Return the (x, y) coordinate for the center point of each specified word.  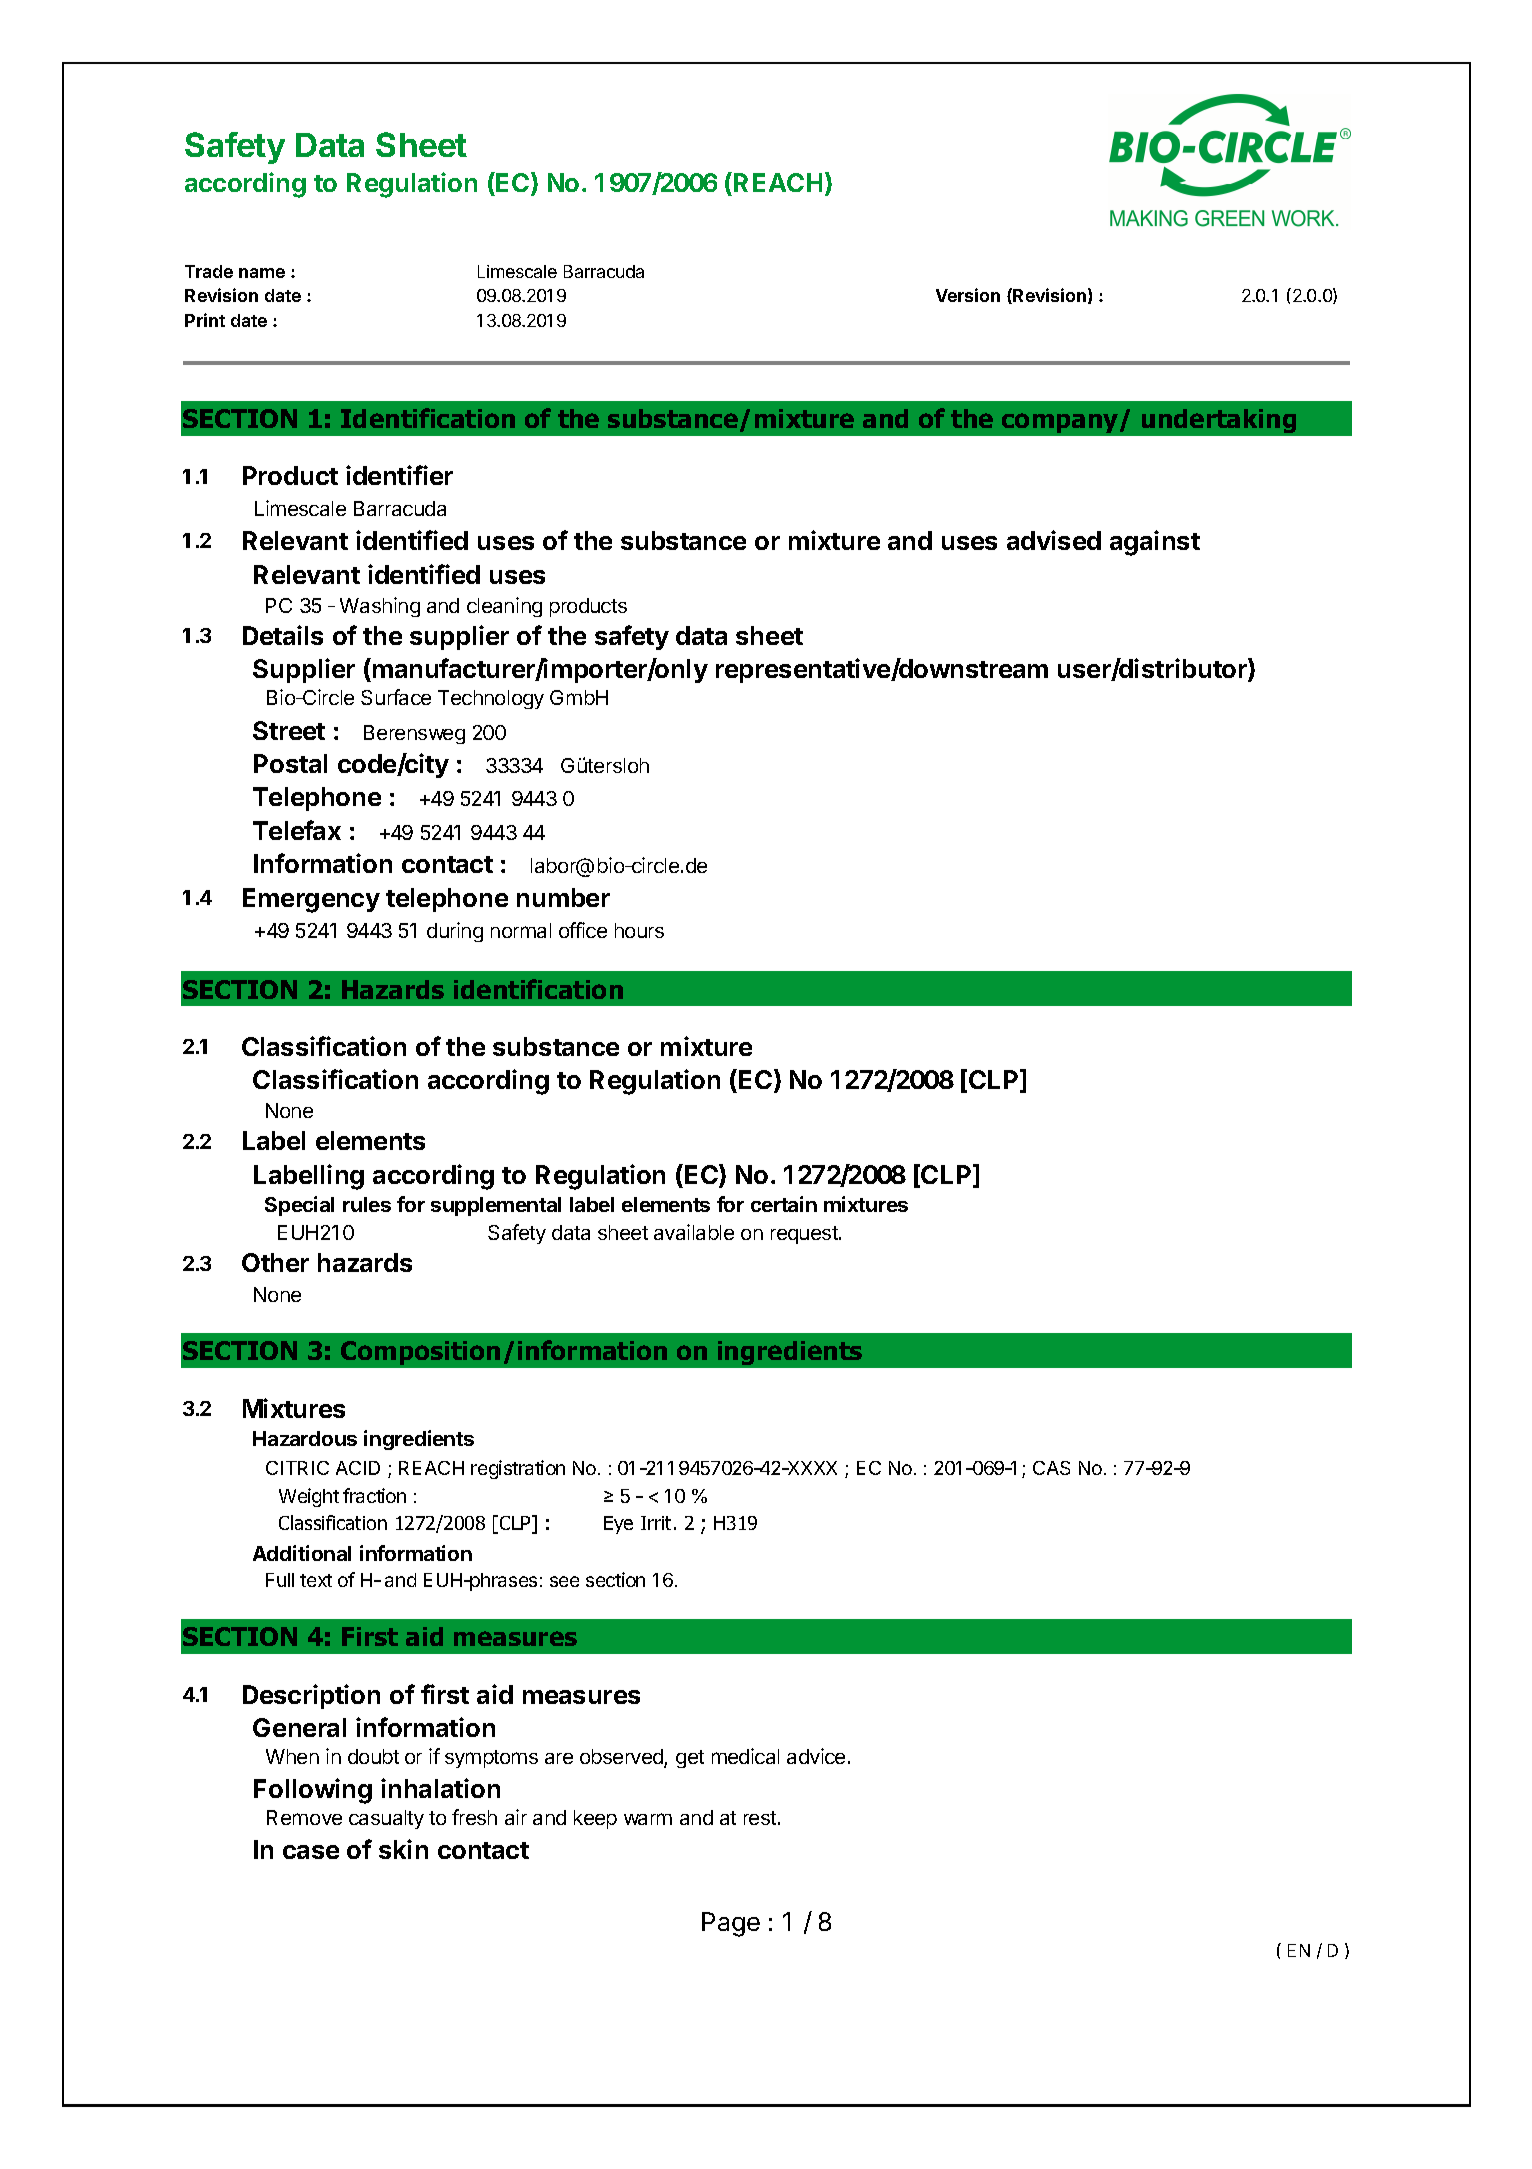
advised (1054, 540)
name (262, 273)
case (311, 1852)
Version (968, 295)
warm (648, 1819)
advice (816, 1756)
